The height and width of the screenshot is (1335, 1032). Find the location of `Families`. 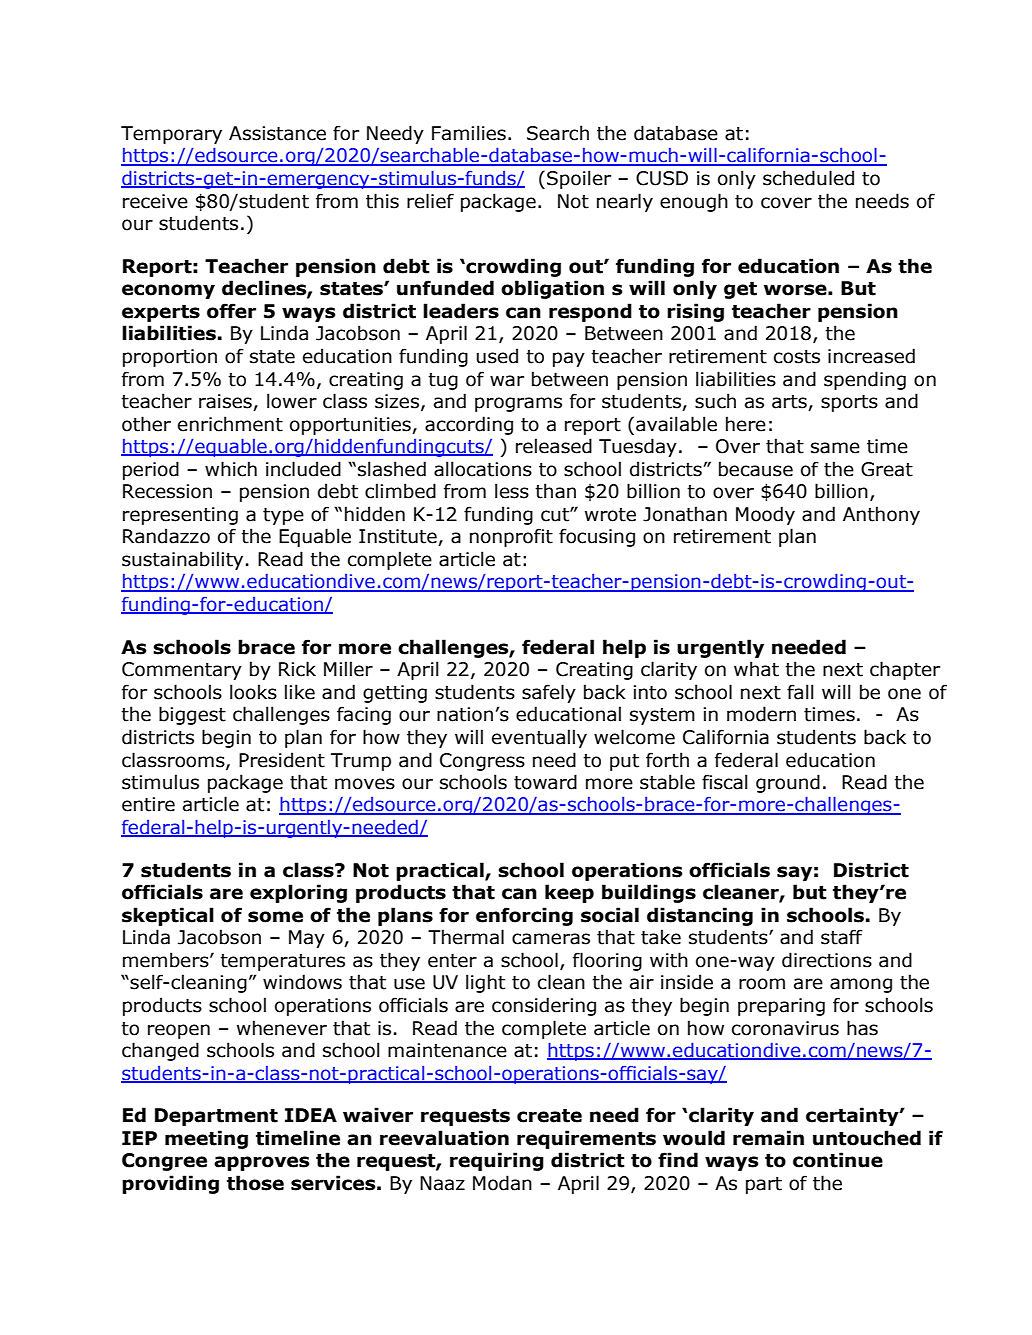

Families is located at coordinates (469, 133).
